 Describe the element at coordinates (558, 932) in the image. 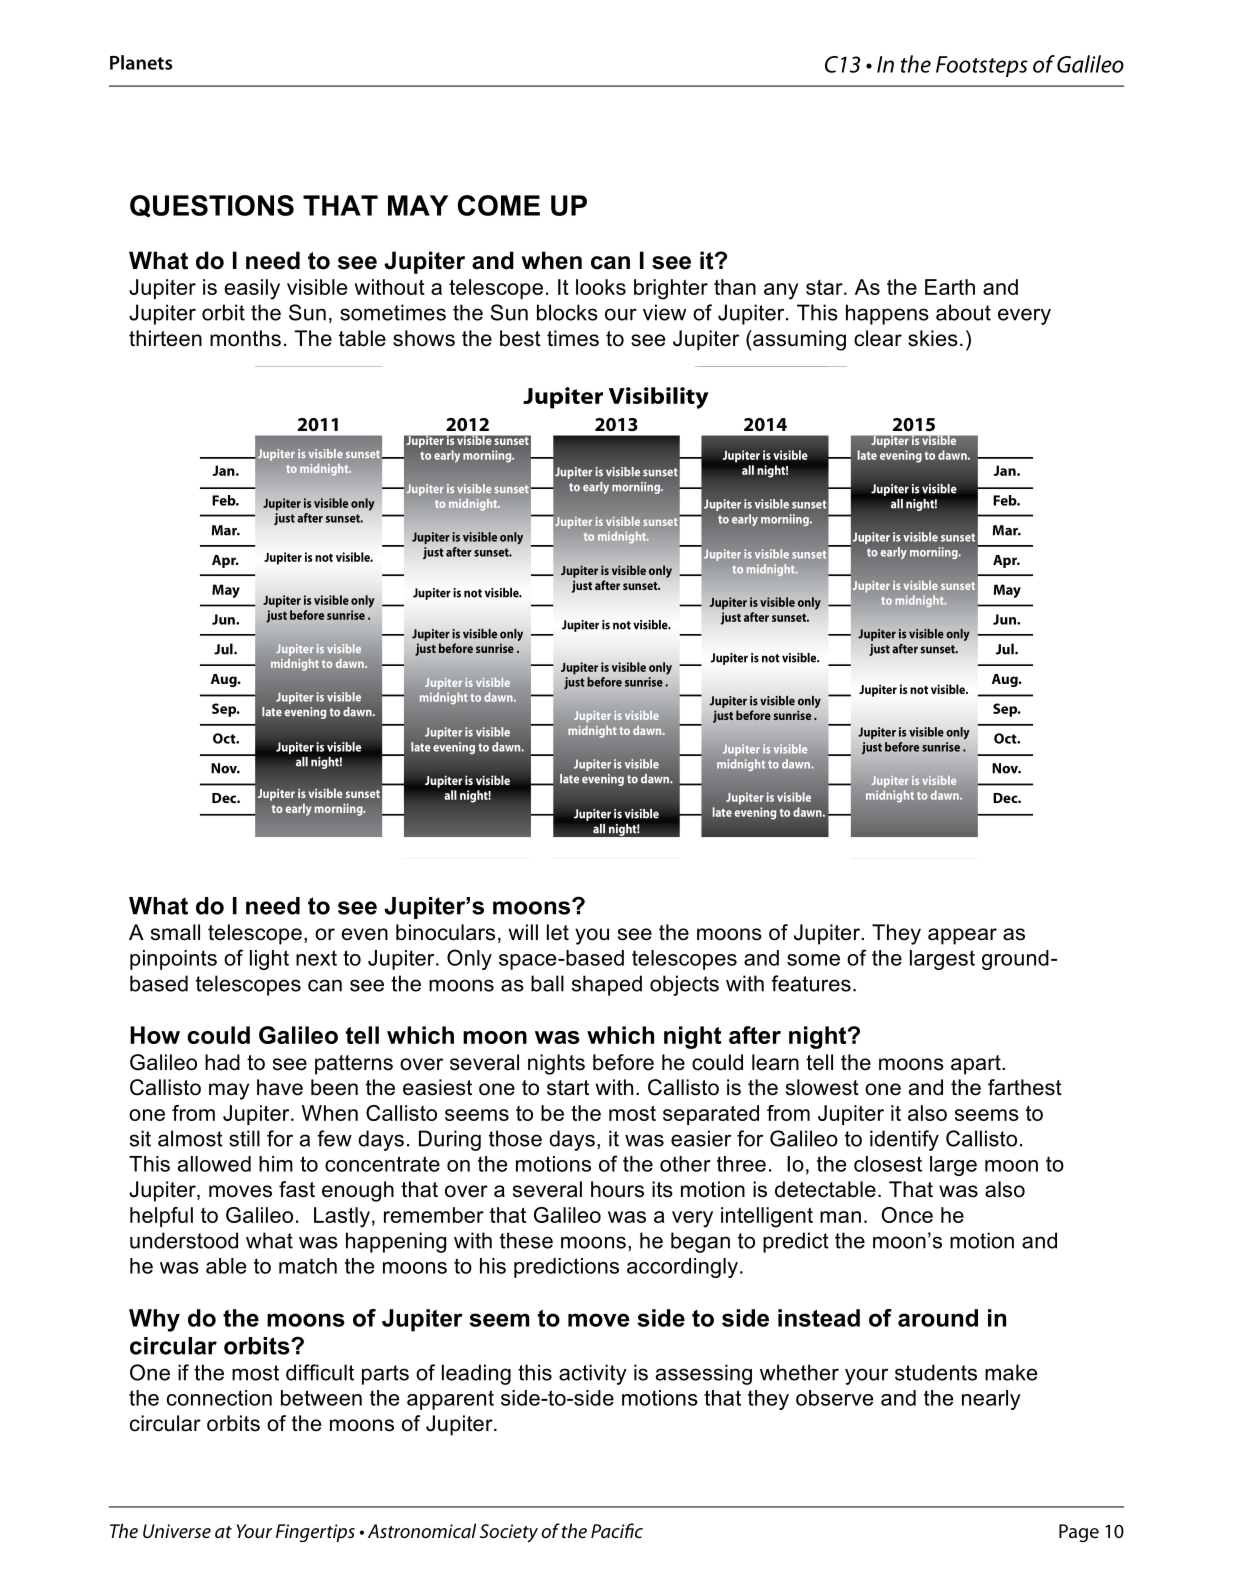

I see `let` at that location.
